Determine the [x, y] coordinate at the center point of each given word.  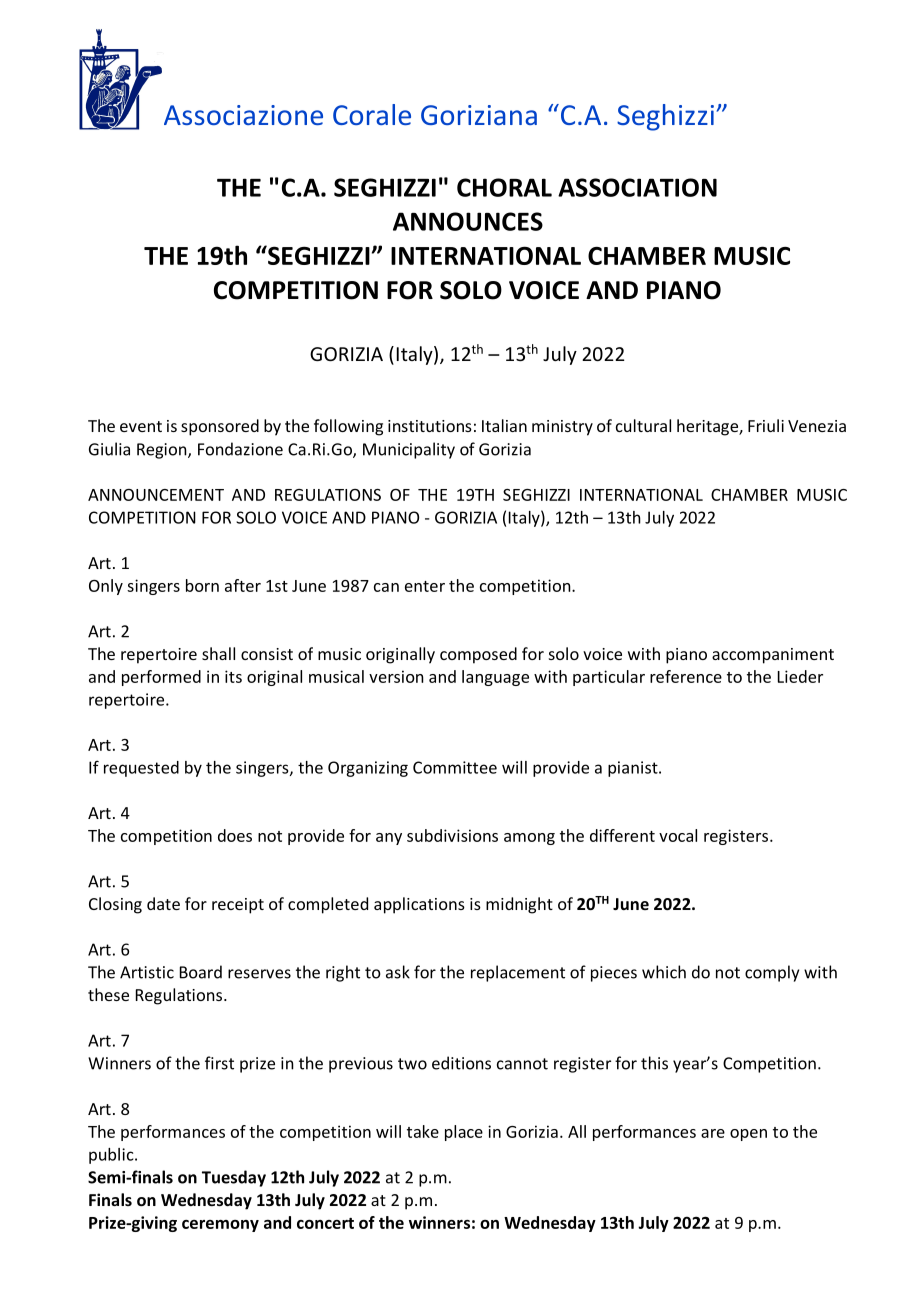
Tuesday [234, 1178]
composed [478, 655]
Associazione [243, 115]
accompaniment [773, 656]
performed [161, 678]
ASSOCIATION [637, 187]
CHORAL [504, 187]
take [423, 1131]
